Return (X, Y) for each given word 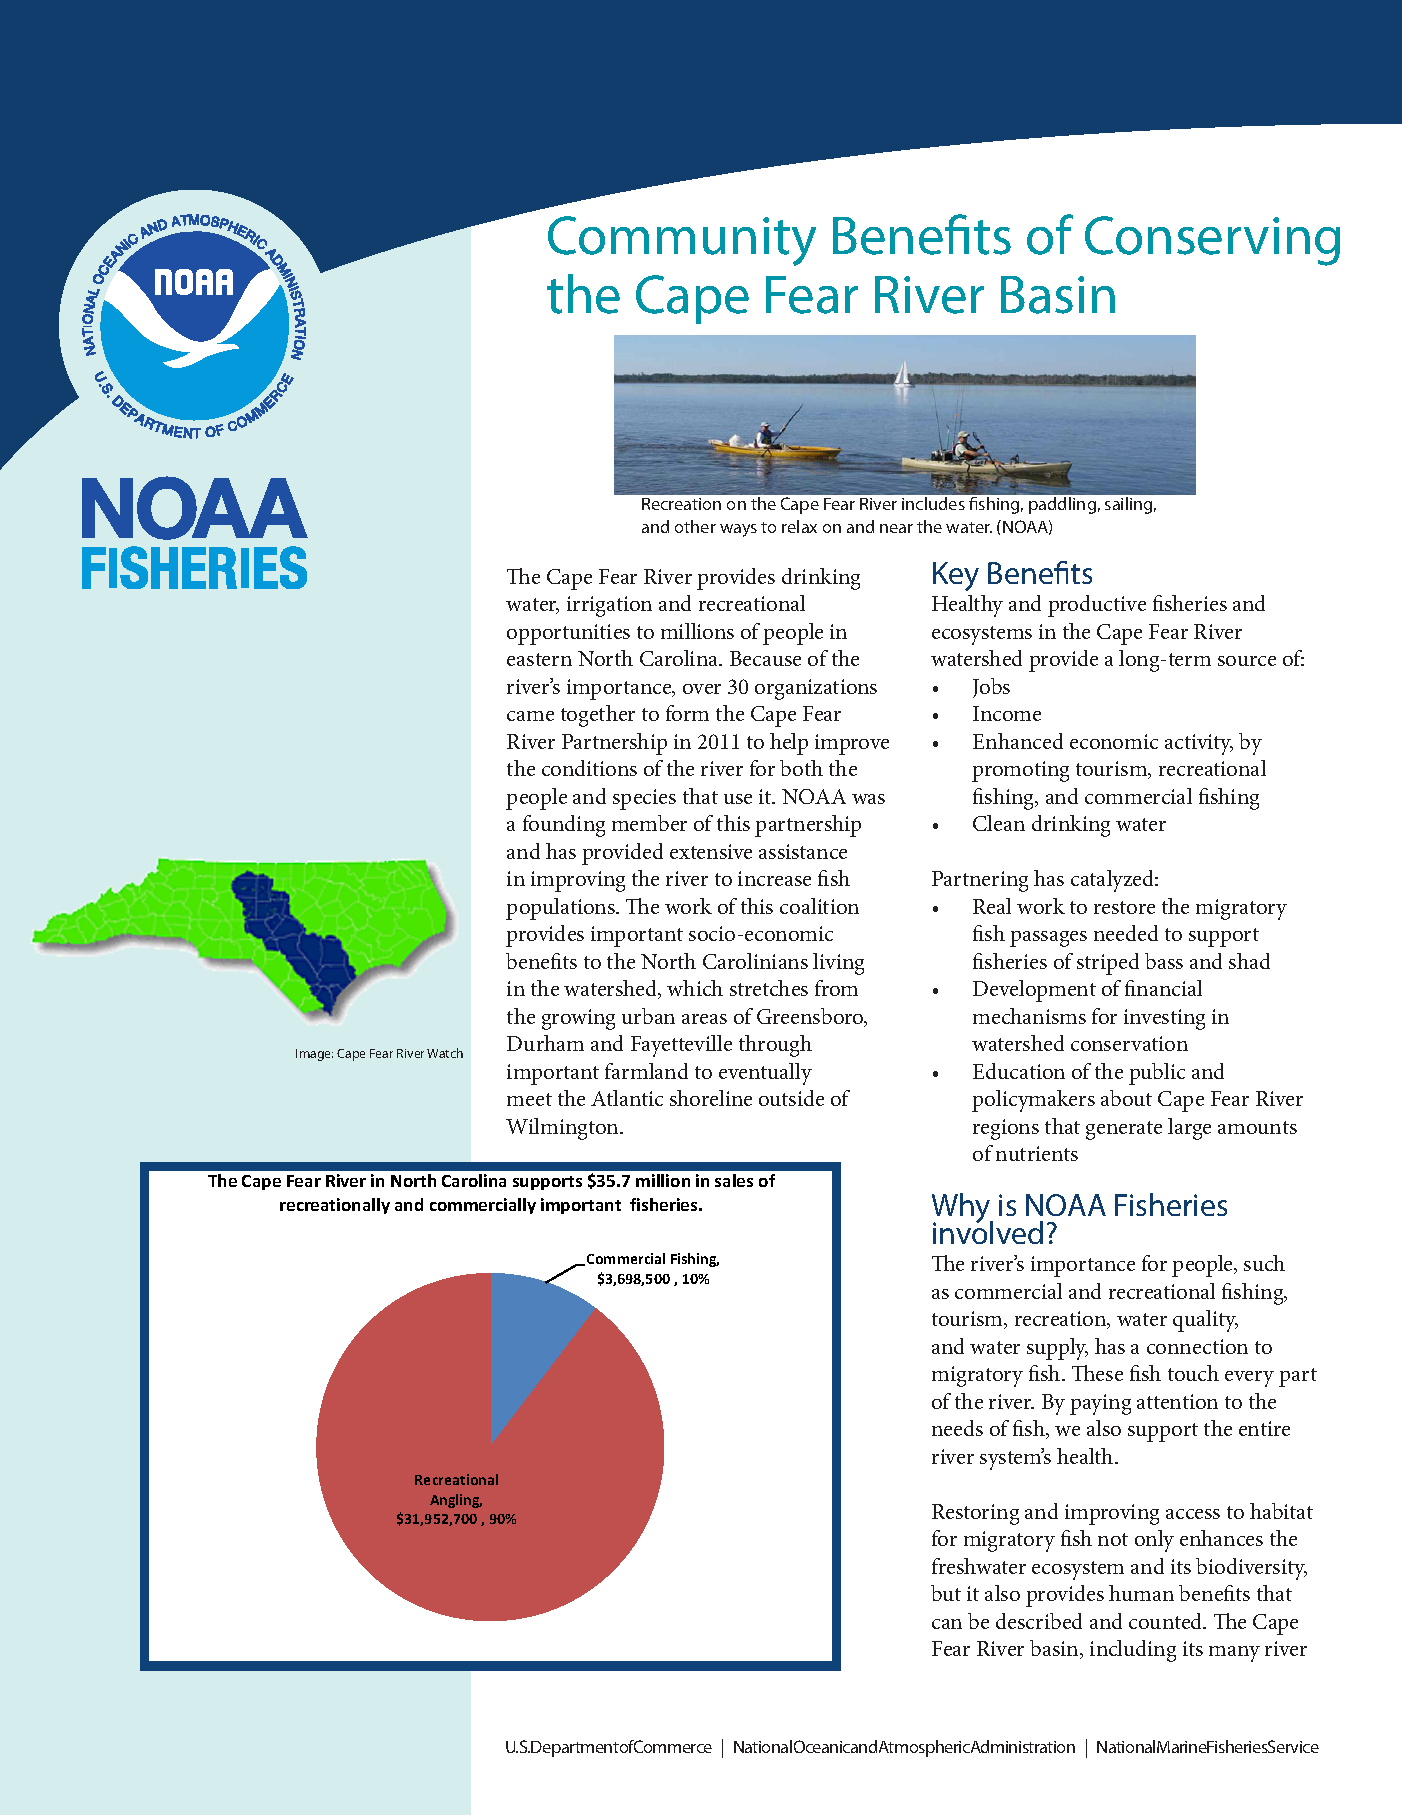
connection (1197, 1346)
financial (1163, 988)
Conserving (1212, 241)
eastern (539, 659)
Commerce (672, 1746)
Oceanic (822, 1746)
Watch (445, 1053)
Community (682, 241)
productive (1097, 606)
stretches (769, 988)
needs (957, 1428)
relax (799, 526)
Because (765, 658)
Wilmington (563, 1129)
